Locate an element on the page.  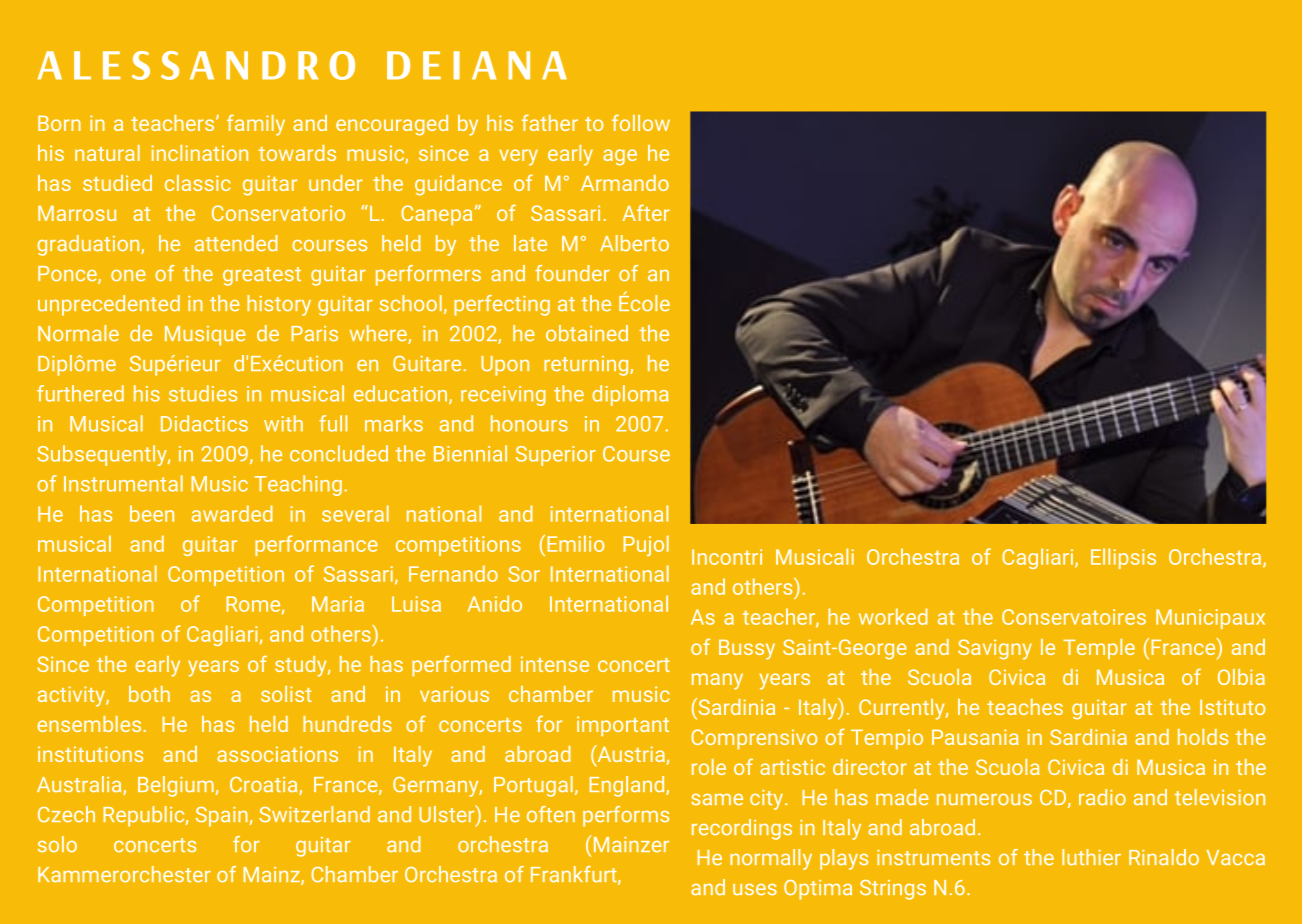
inclination is located at coordinates (199, 153).
